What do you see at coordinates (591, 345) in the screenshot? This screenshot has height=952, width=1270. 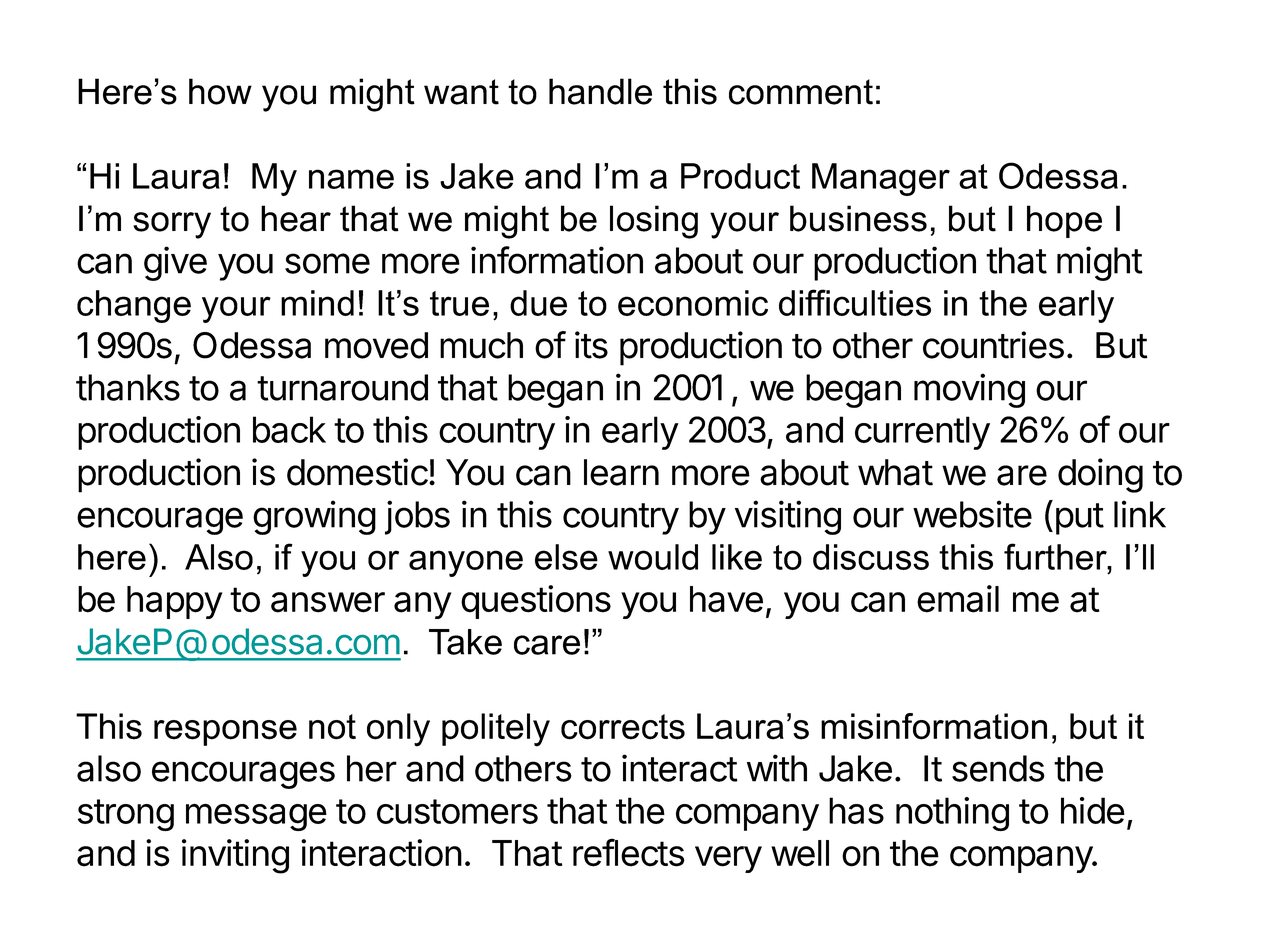 I see `its` at bounding box center [591, 345].
